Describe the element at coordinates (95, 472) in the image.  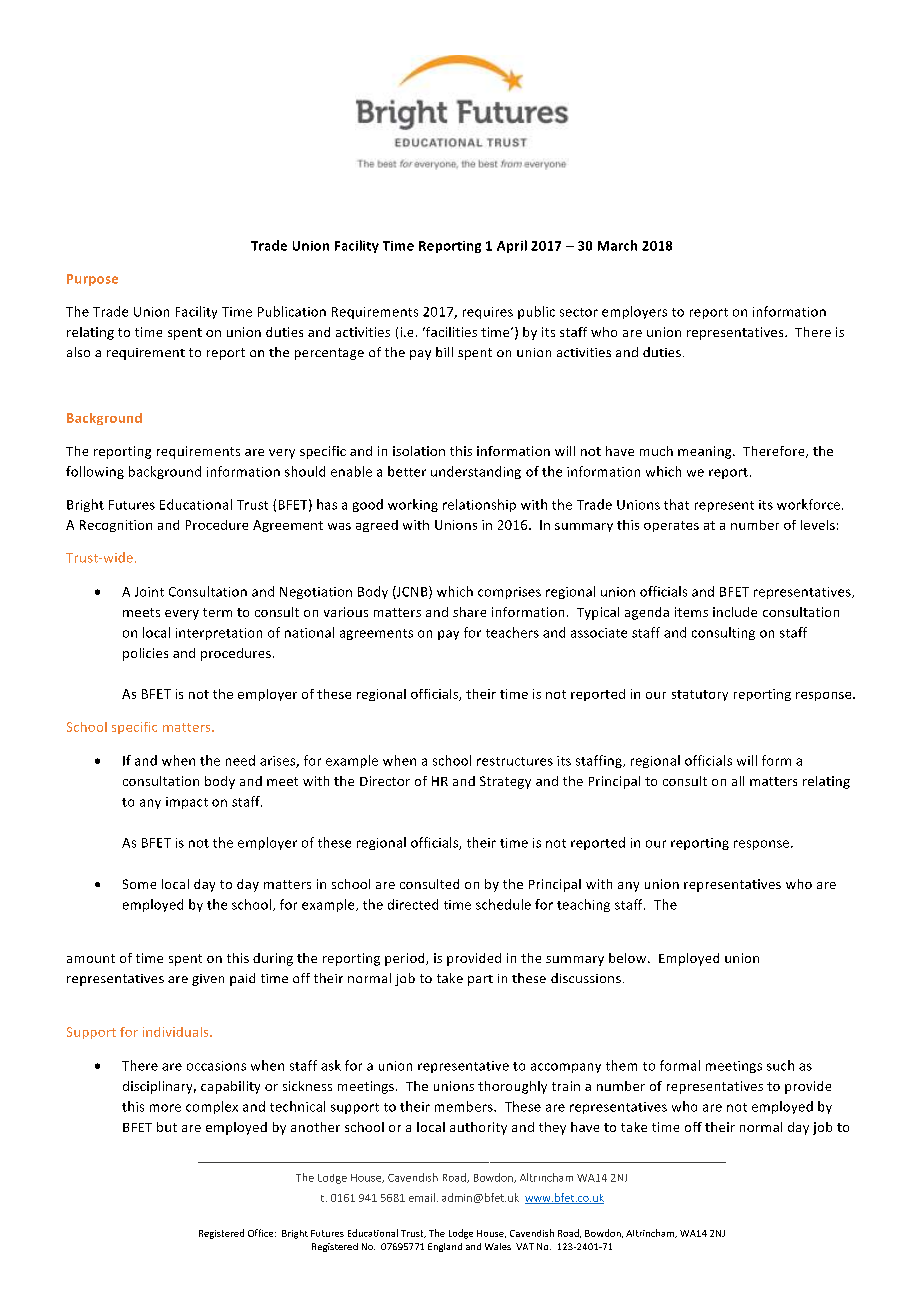
I see `following` at that location.
